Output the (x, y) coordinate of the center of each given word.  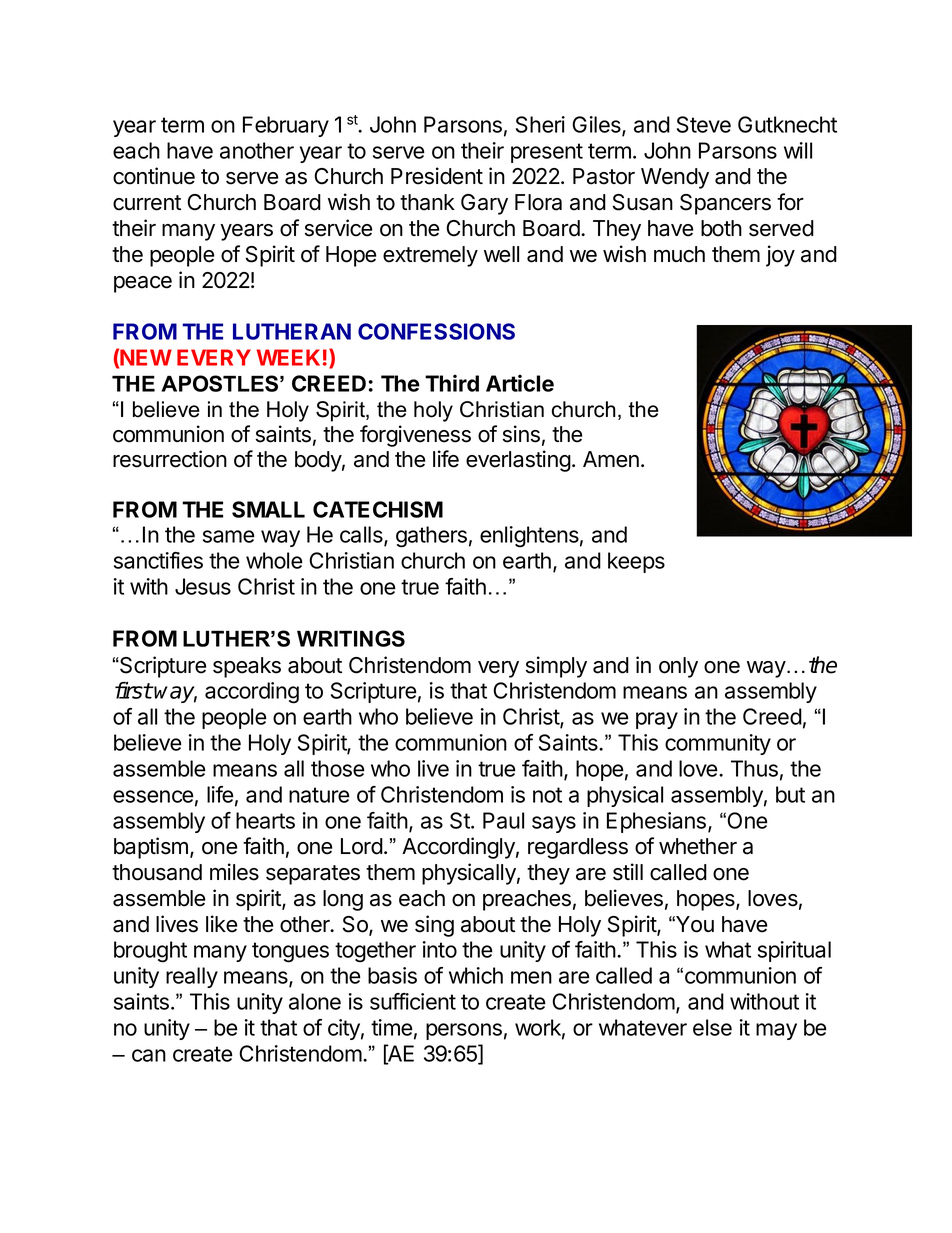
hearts (265, 820)
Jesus (203, 586)
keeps (636, 562)
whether (698, 846)
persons (464, 1031)
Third (452, 383)
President (437, 176)
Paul (503, 820)
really (192, 977)
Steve (704, 124)
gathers (431, 537)
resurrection (170, 459)
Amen (611, 459)
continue (154, 176)
